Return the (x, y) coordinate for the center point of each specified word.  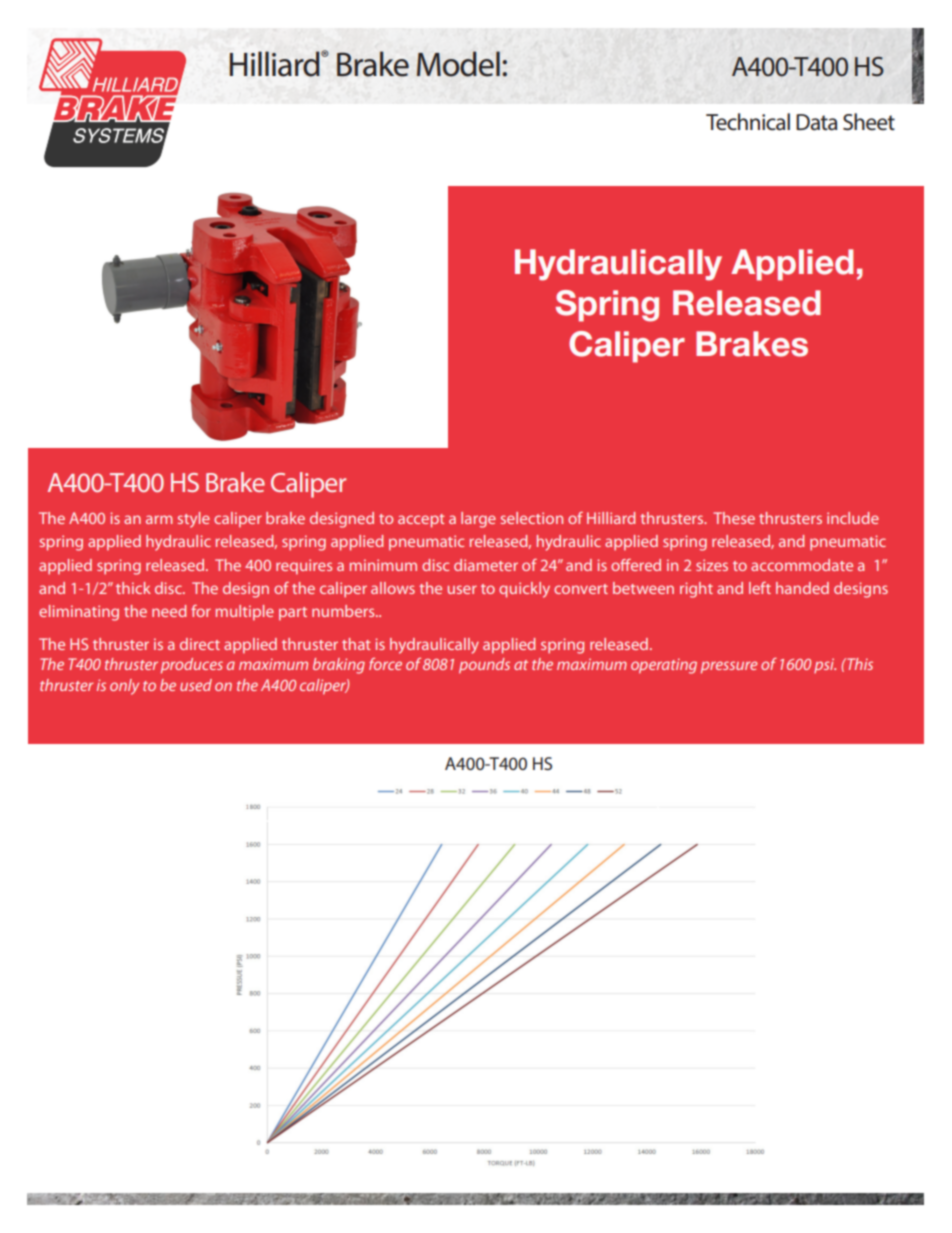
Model (458, 64)
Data (816, 122)
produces (192, 666)
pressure (729, 667)
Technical (748, 122)
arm (159, 519)
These (734, 518)
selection (532, 518)
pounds (484, 666)
